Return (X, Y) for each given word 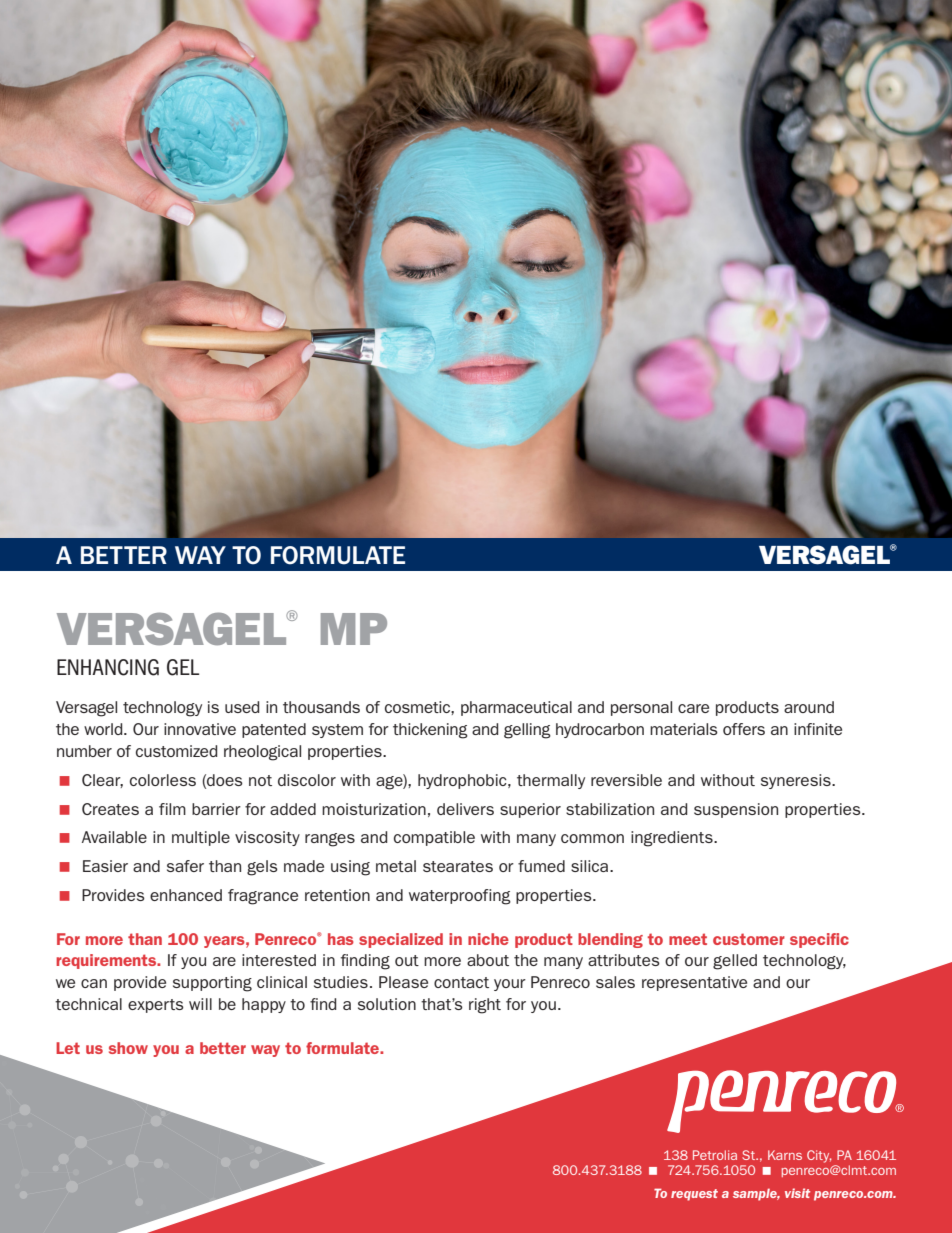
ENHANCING (108, 667)
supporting (212, 984)
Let (68, 1048)
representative (694, 983)
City (819, 1156)
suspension (736, 810)
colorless (163, 780)
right (485, 1006)
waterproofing (460, 897)
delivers (465, 809)
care (693, 708)
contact (461, 982)
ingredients (673, 839)
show (128, 1048)
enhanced (186, 895)
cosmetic (418, 707)
